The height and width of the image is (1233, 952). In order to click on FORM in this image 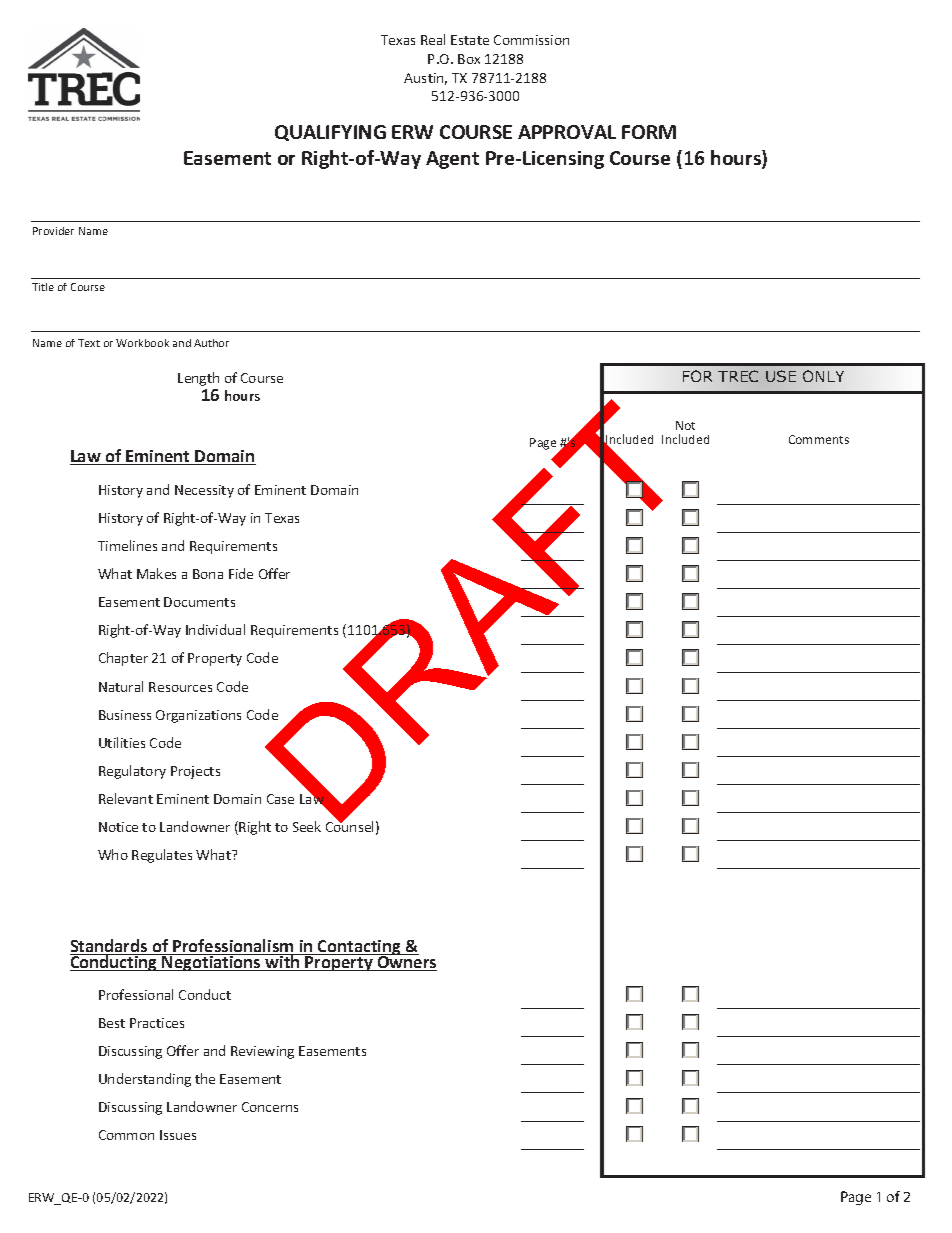, I will do `click(649, 132)`.
